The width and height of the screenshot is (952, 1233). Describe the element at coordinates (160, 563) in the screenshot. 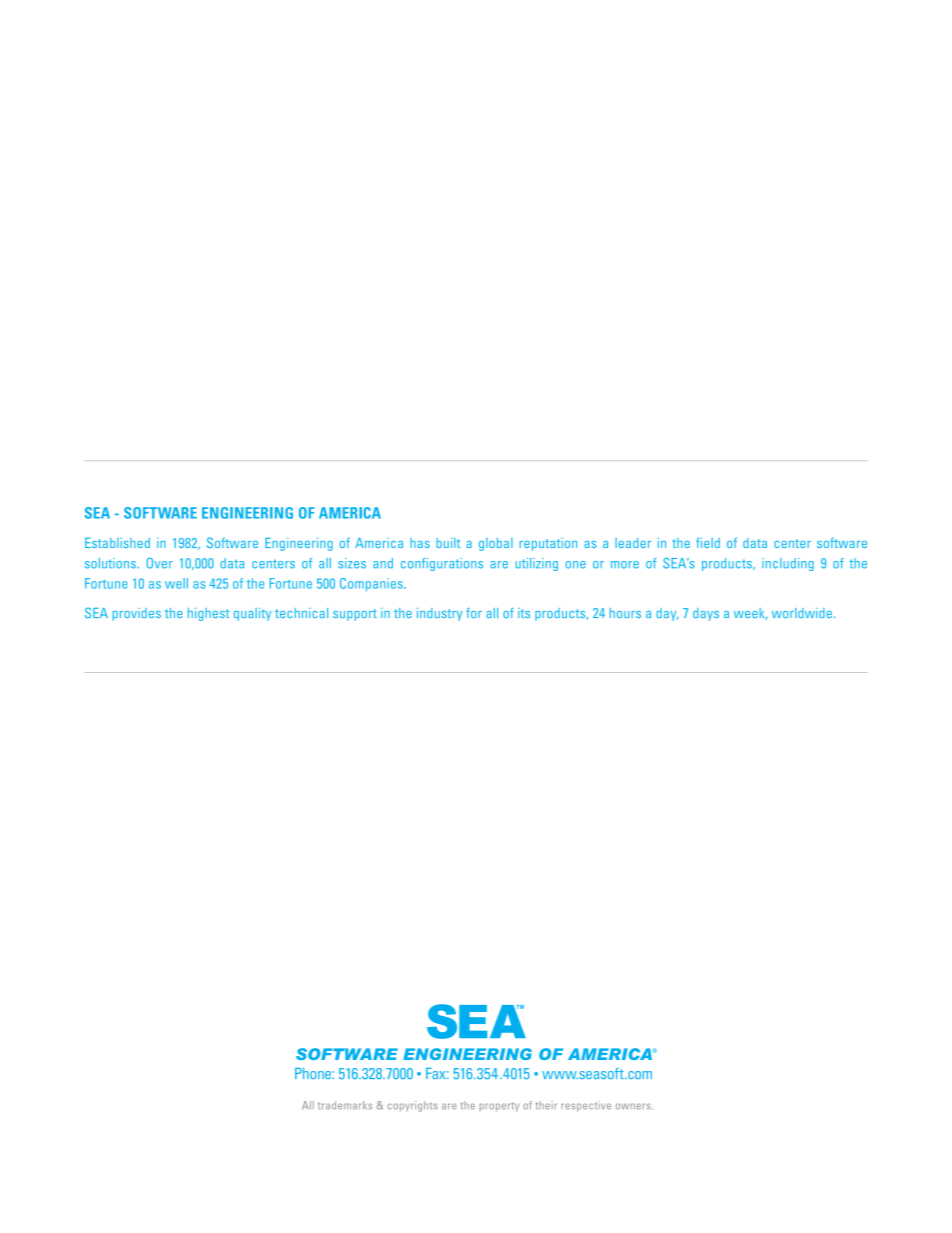

I see `Over` at that location.
